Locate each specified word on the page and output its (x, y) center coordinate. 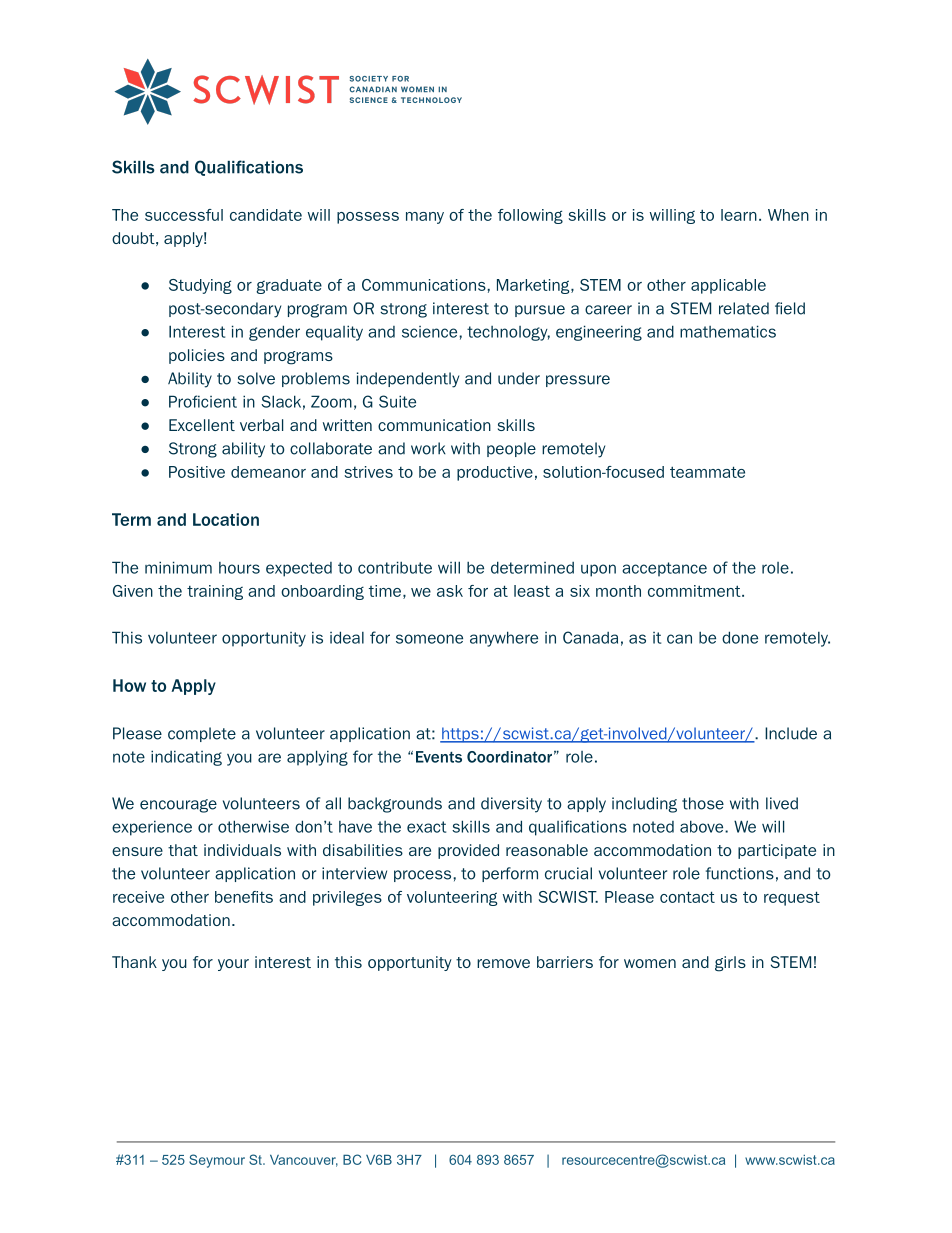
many (425, 218)
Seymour (217, 1161)
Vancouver (304, 1160)
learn (739, 215)
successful (184, 215)
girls (730, 964)
